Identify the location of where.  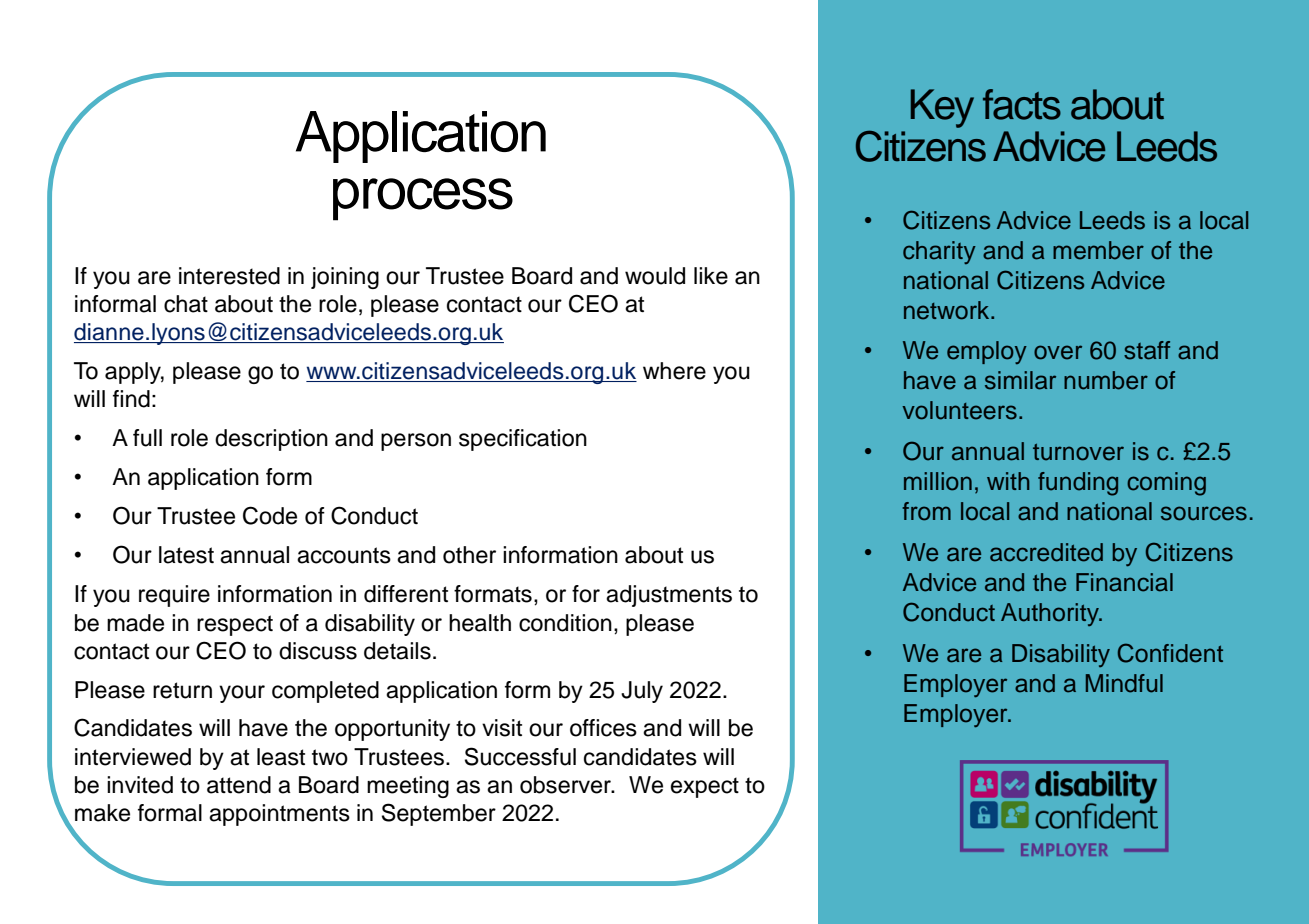
(674, 371).
